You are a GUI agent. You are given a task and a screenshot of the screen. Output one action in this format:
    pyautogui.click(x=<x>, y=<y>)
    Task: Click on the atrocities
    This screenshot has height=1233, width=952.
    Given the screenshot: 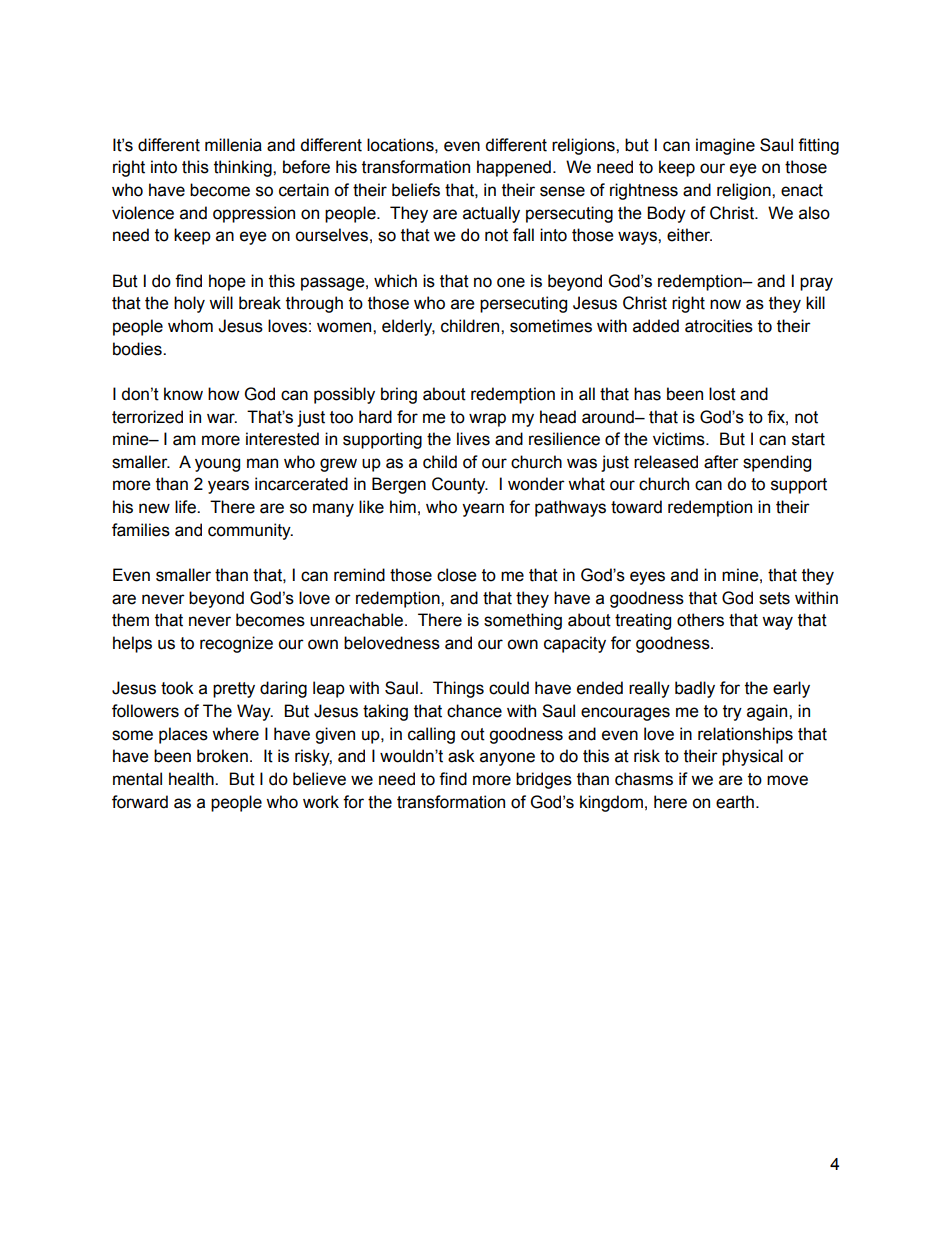 What is the action you would take?
    pyautogui.click(x=719, y=326)
